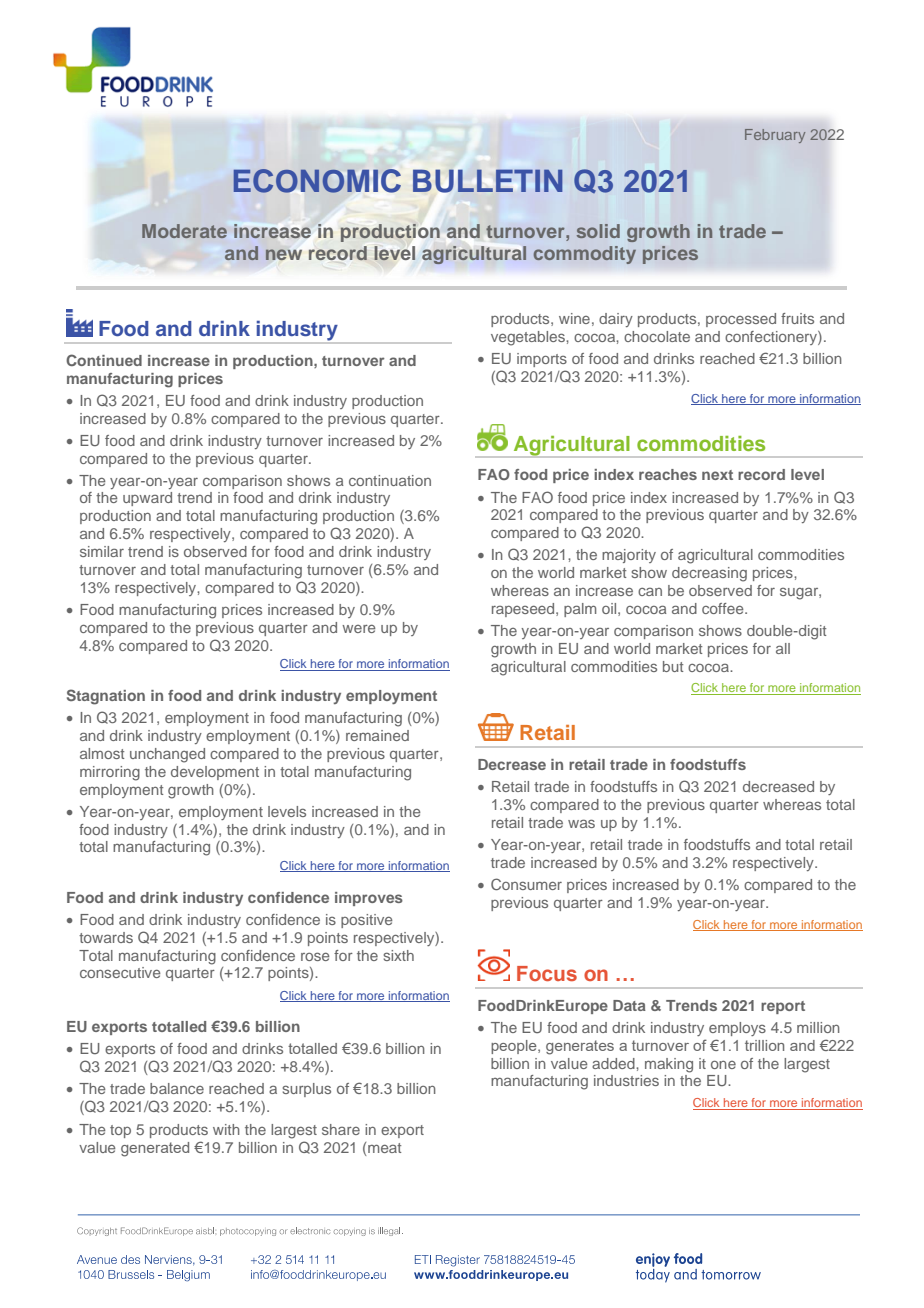  What do you see at coordinates (390, 480) in the screenshot?
I see `continuation` at bounding box center [390, 480].
